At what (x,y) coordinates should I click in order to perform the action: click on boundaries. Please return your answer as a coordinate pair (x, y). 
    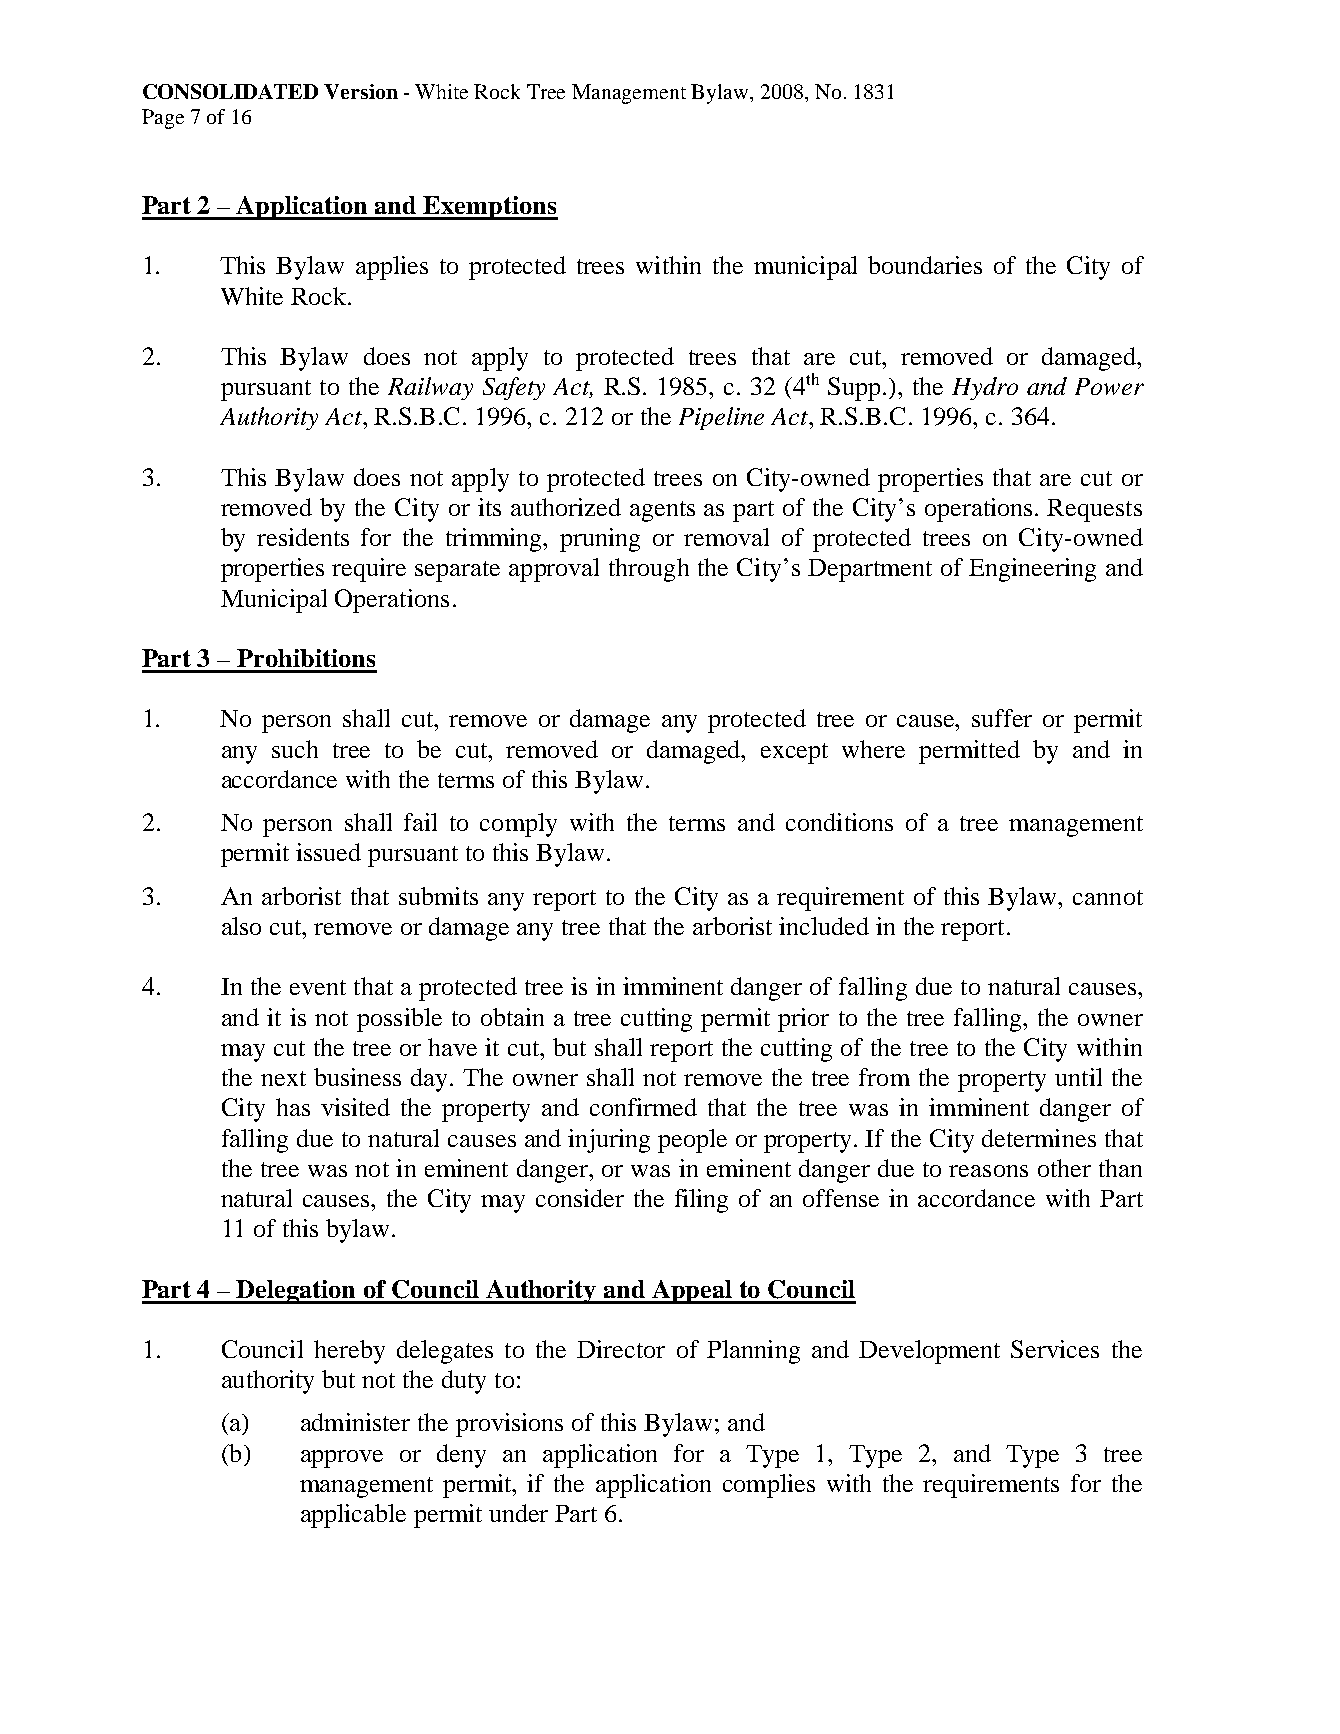
    Looking at the image, I should click on (925, 265).
